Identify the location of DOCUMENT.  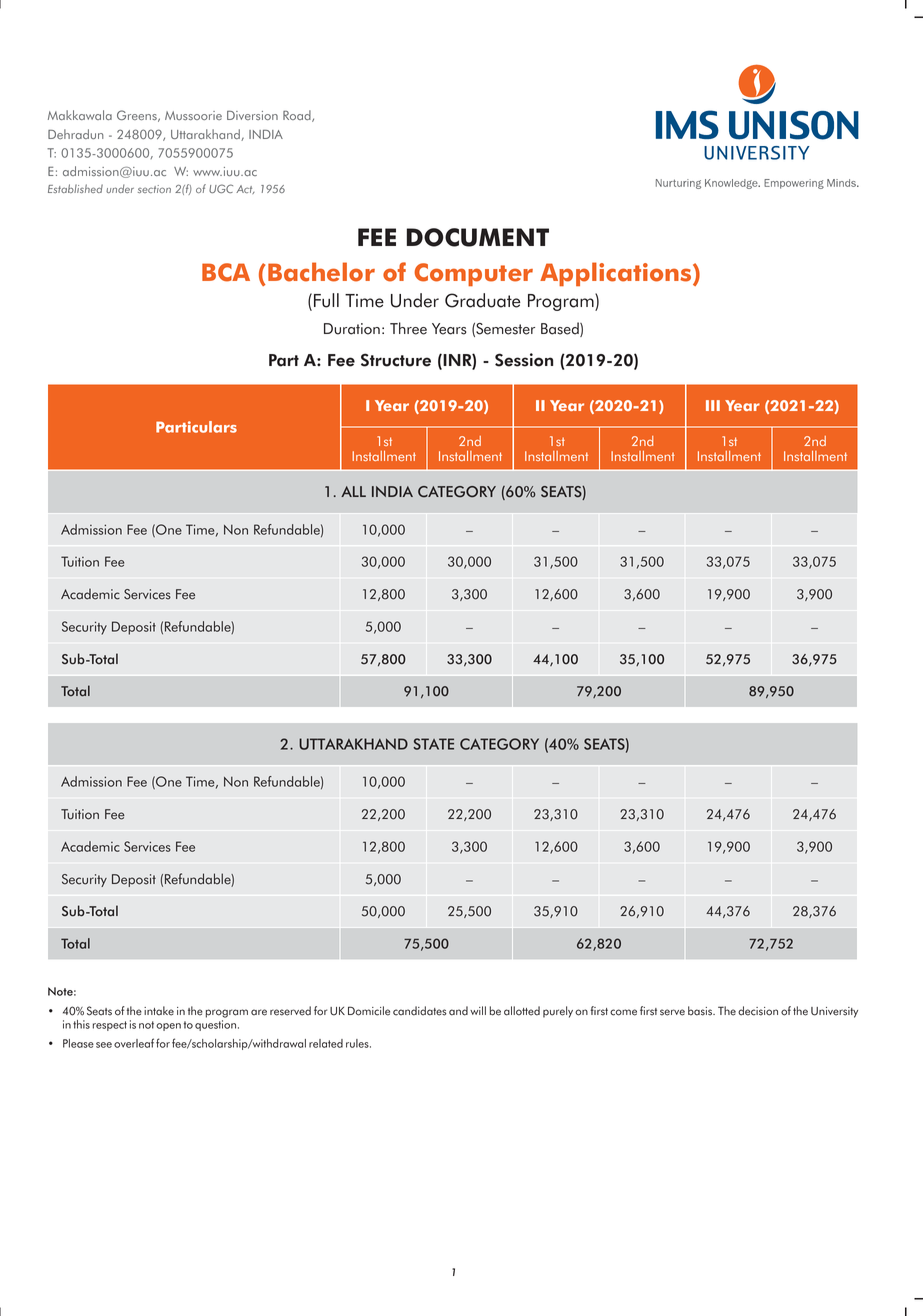
(478, 237).
